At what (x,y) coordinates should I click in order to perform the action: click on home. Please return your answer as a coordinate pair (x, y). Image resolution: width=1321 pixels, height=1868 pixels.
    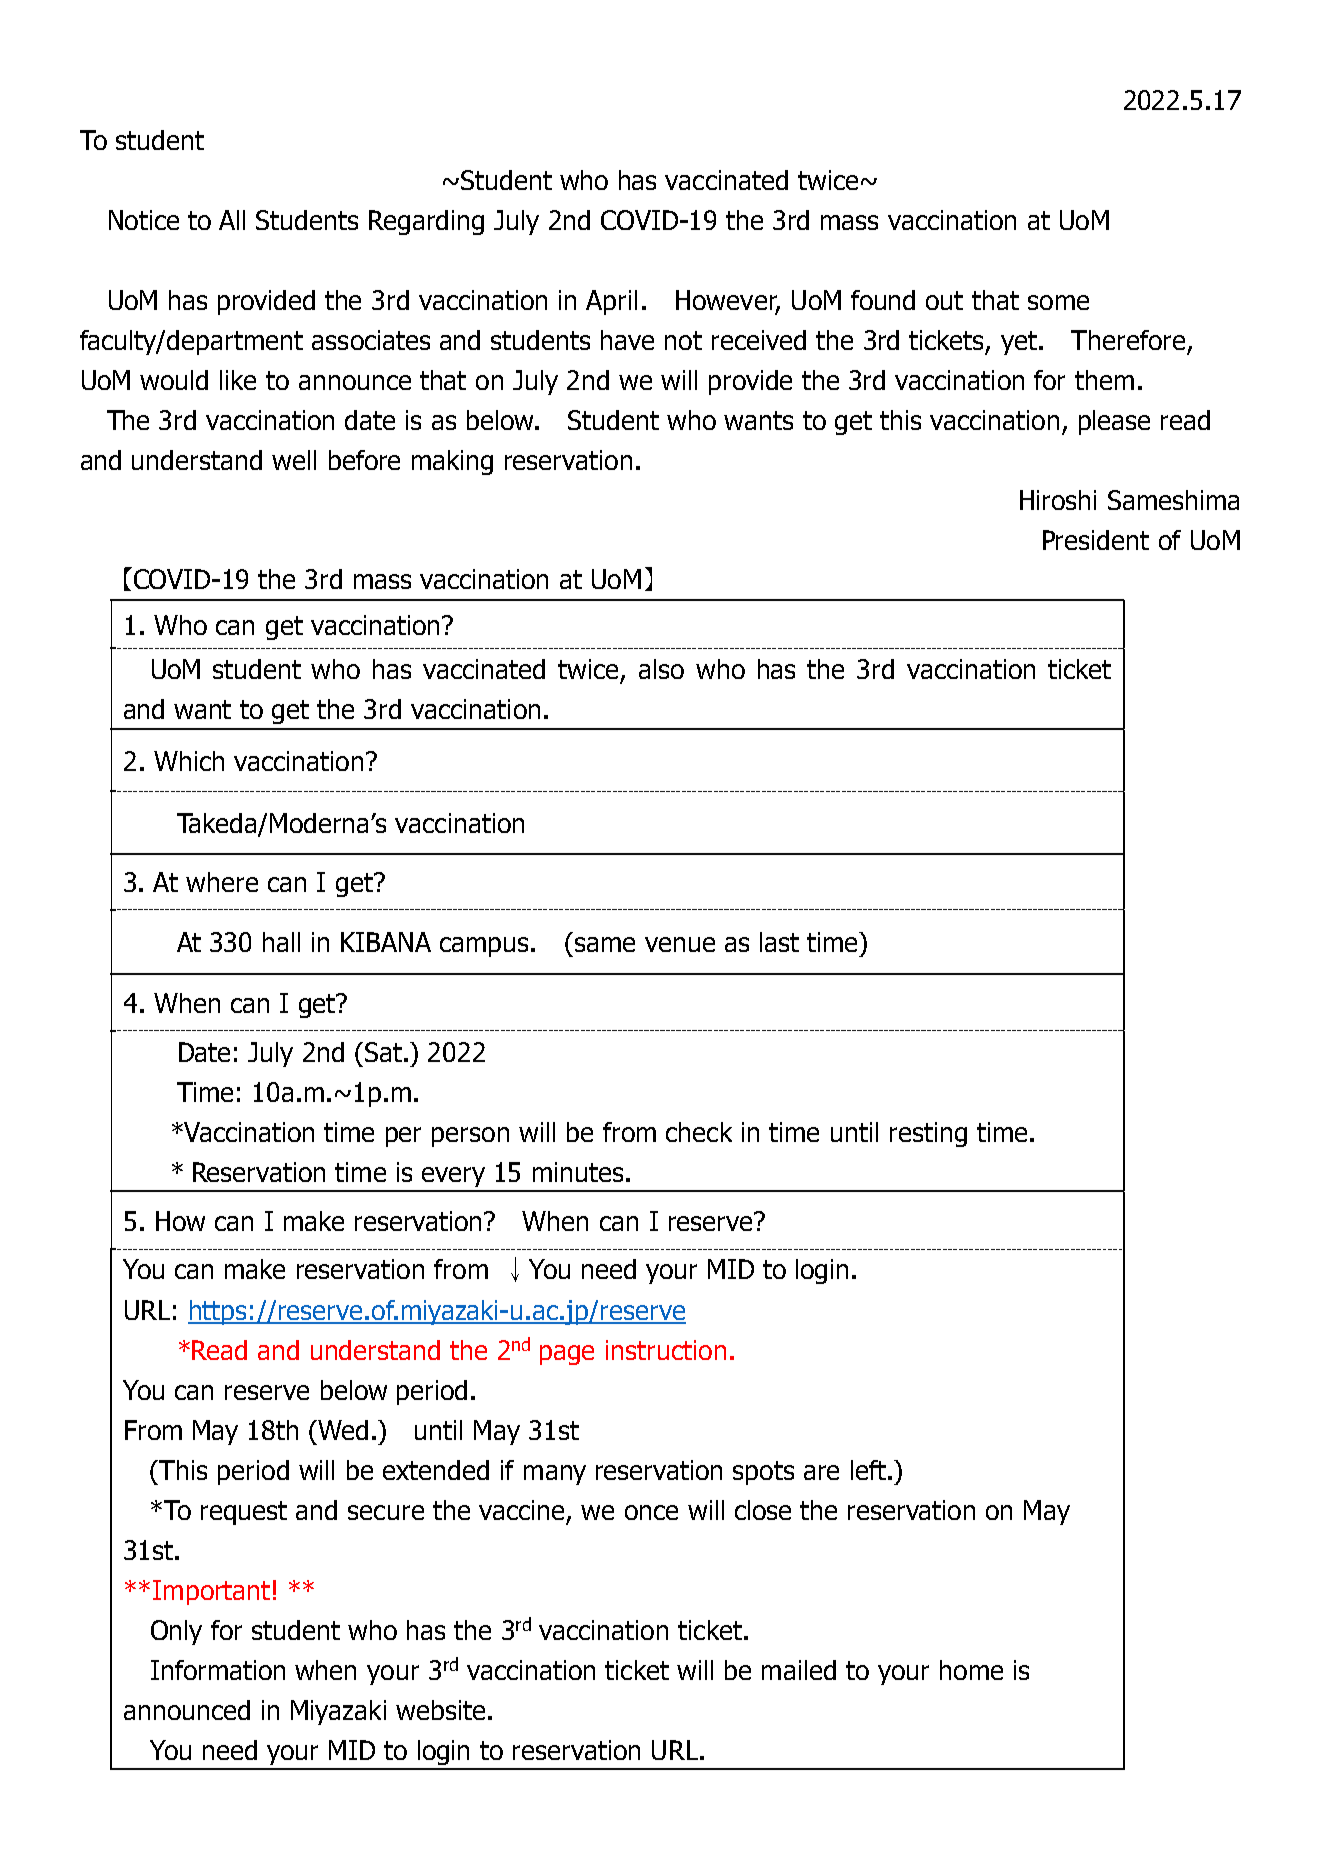
    Looking at the image, I should click on (971, 1670).
